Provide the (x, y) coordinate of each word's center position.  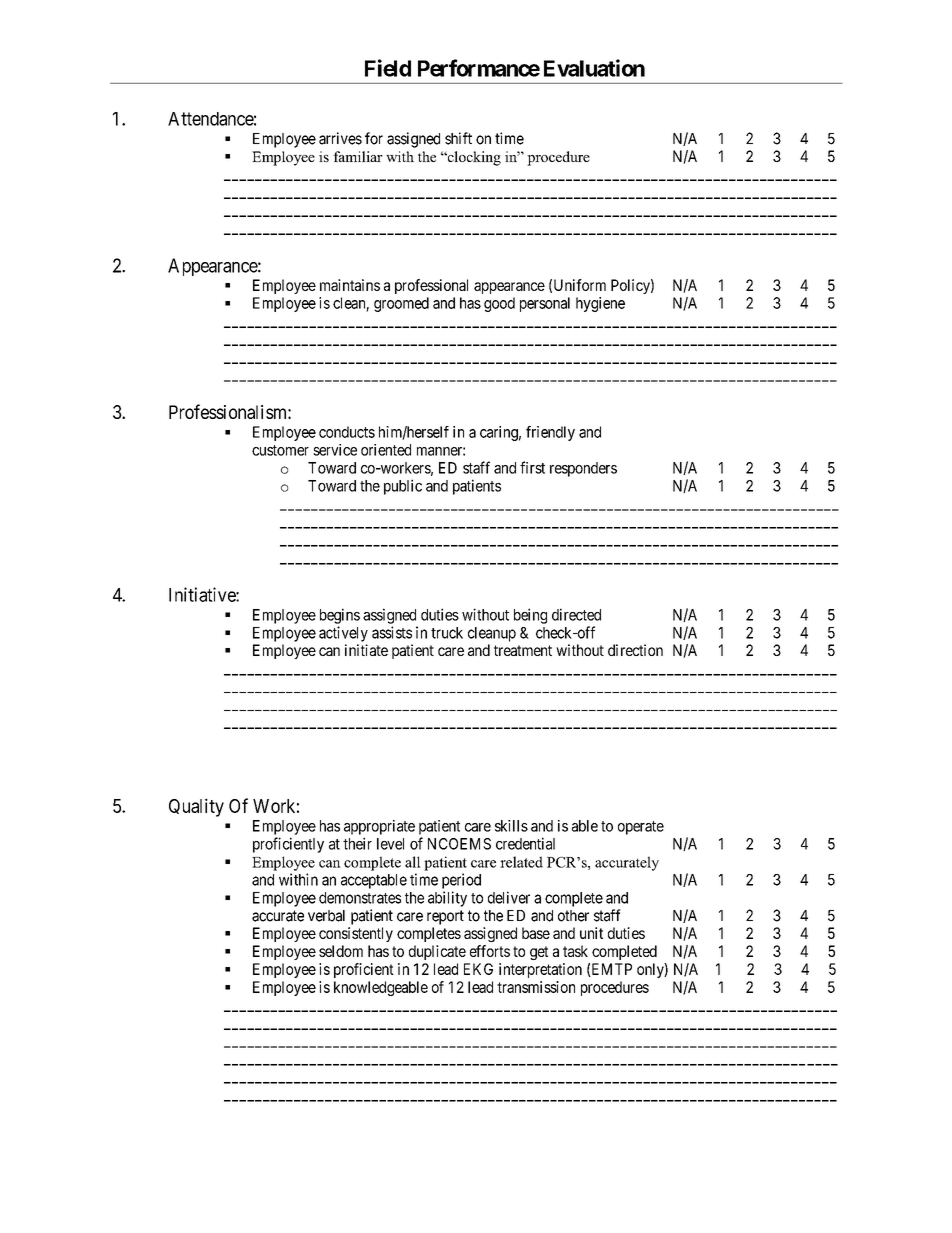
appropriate (379, 827)
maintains (350, 285)
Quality (196, 807)
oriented (386, 450)
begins (340, 616)
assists (392, 632)
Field (388, 68)
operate (641, 828)
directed (576, 614)
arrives (340, 138)
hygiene (600, 304)
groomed (401, 304)
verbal (326, 916)
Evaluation (594, 68)
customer (280, 450)
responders (583, 469)
